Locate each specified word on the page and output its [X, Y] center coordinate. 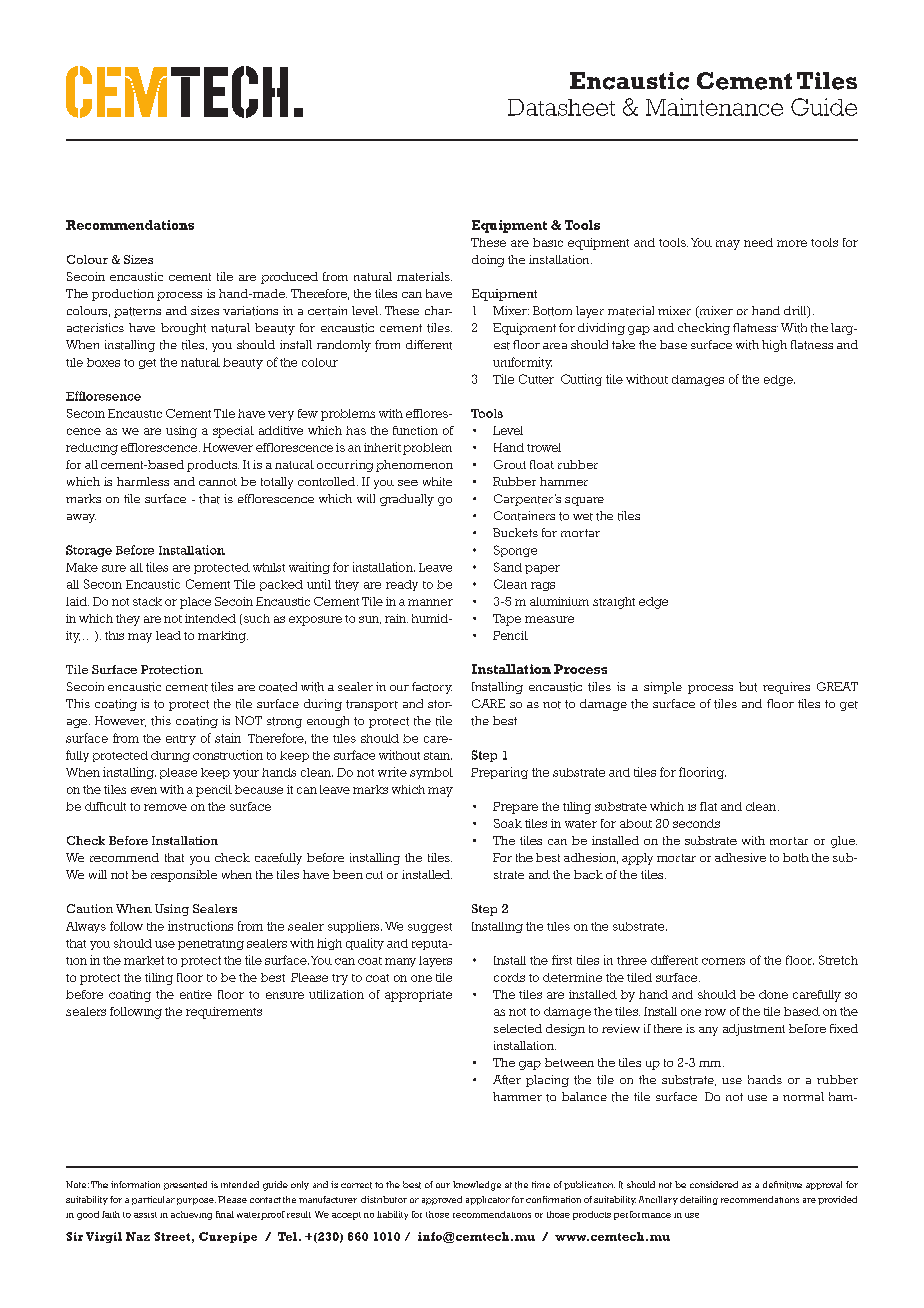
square [584, 501]
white [437, 481]
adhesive [740, 857]
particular [153, 1200]
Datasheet [561, 107]
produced [289, 278]
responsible [184, 876]
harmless [143, 481]
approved [442, 1200]
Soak [508, 823]
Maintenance [714, 107]
